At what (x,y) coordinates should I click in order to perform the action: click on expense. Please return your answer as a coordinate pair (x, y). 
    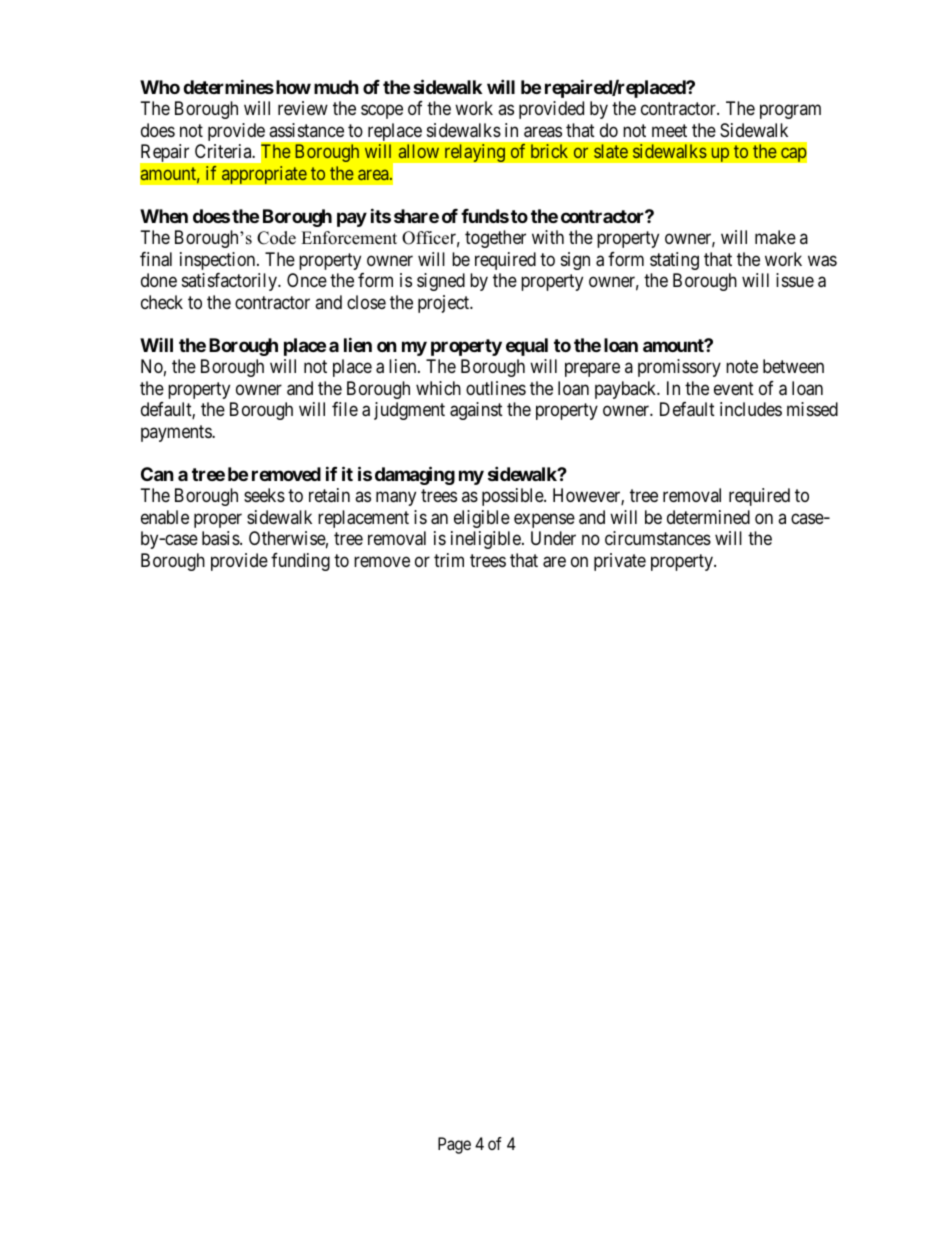
    Looking at the image, I should click on (544, 520).
